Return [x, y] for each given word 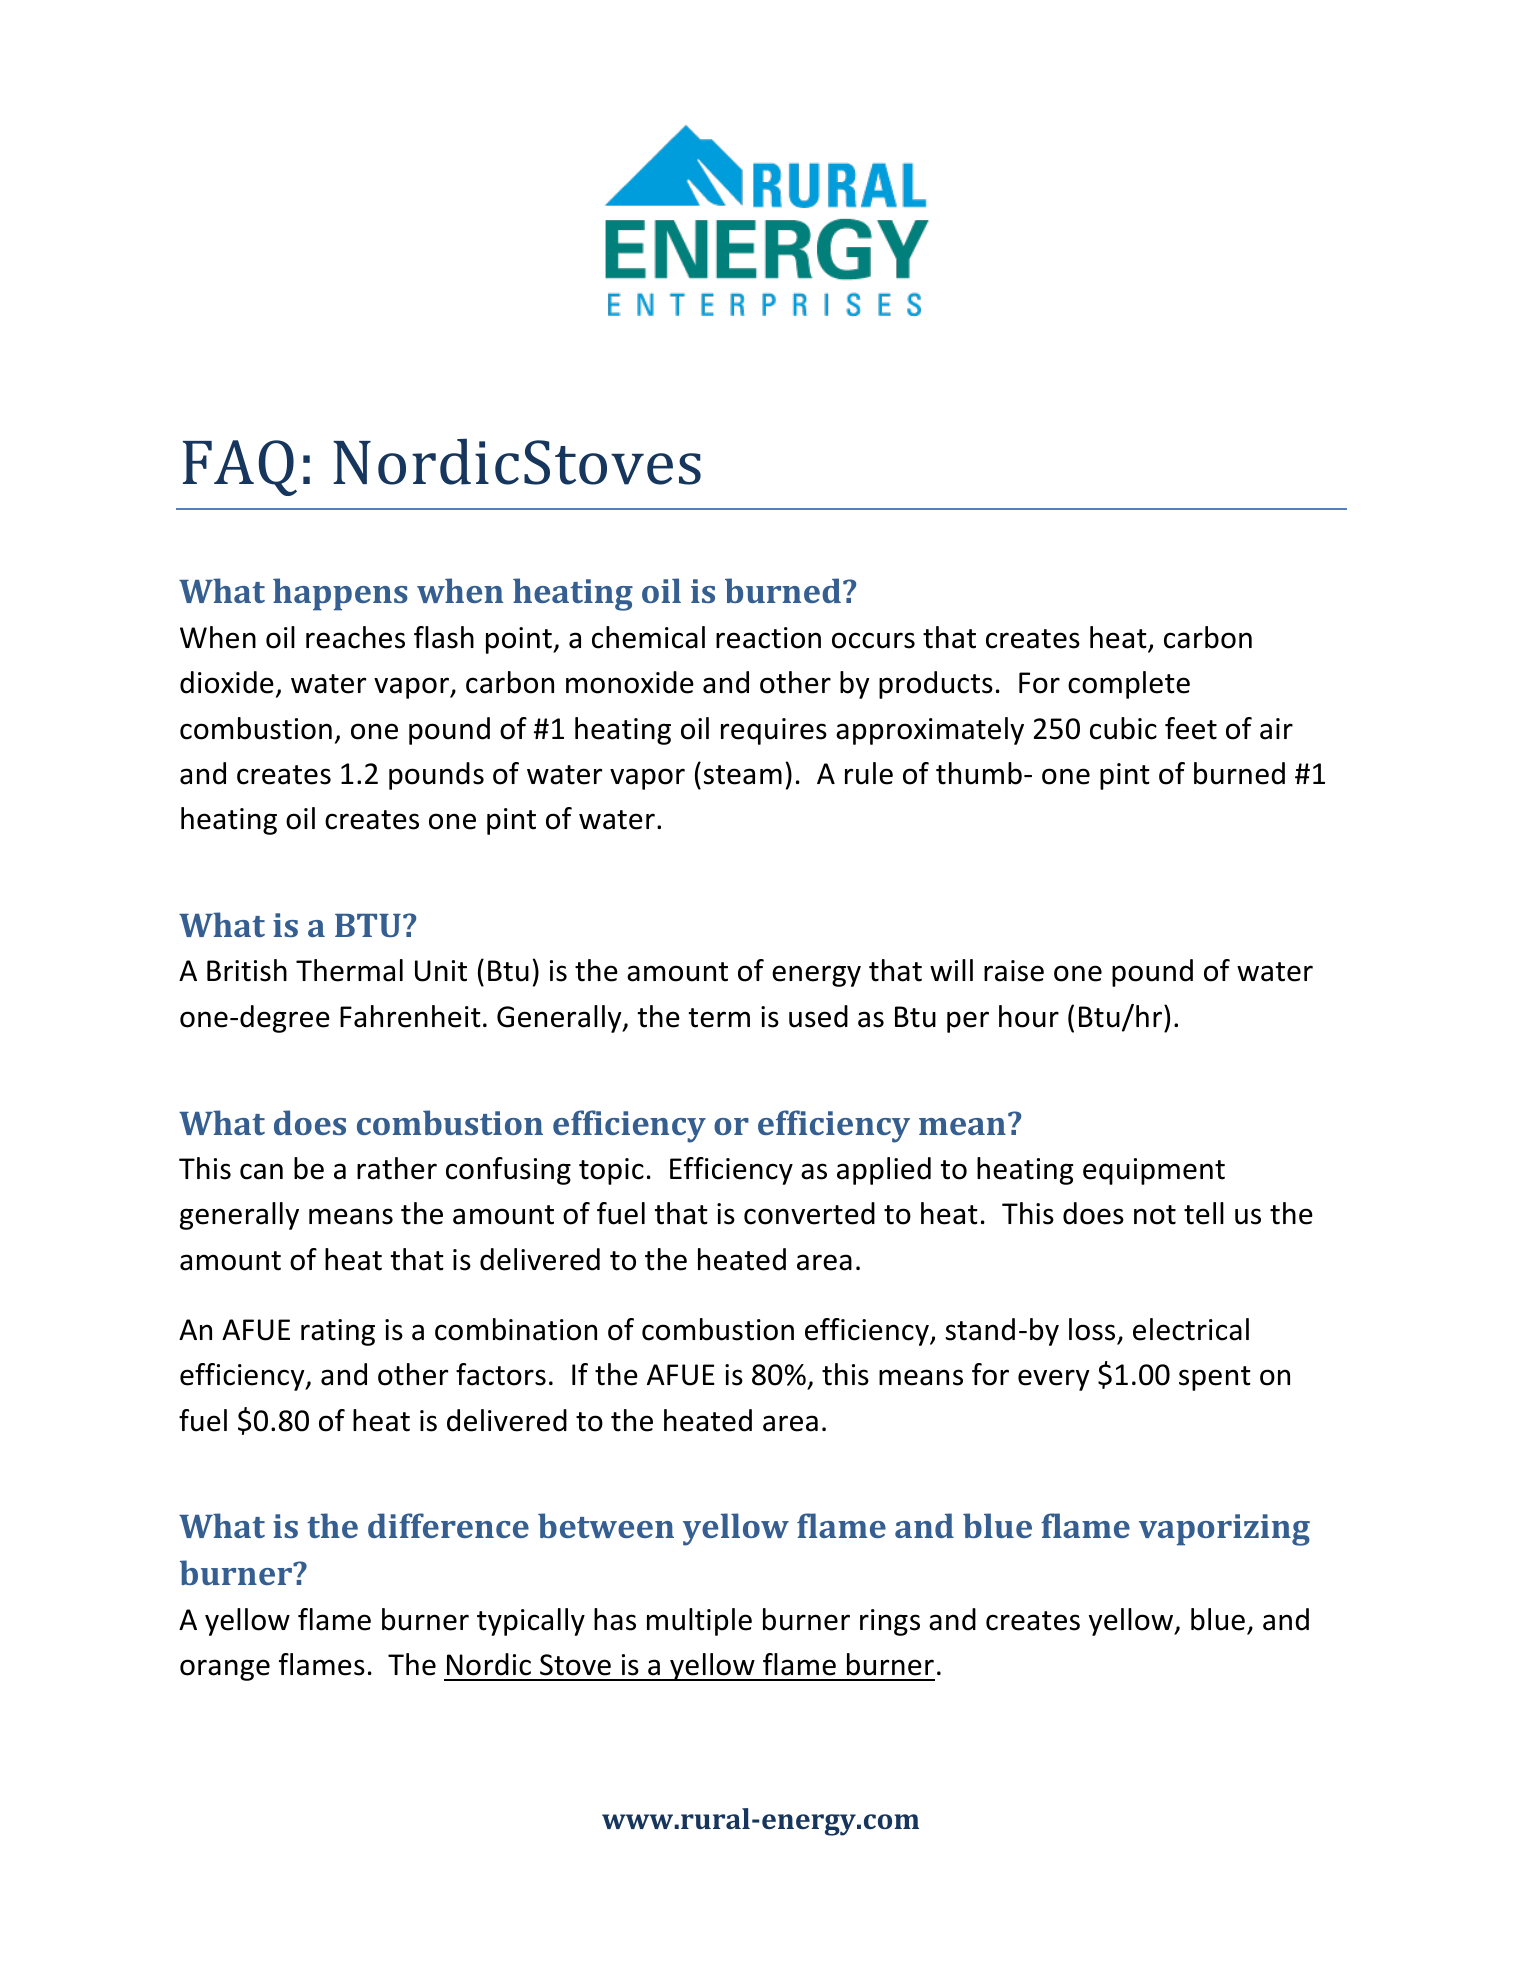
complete [1129, 685]
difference [448, 1525]
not [1155, 1215]
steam [743, 775]
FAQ [240, 468]
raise [1014, 971]
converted [809, 1213]
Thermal [349, 970]
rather [397, 1168]
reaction [768, 638]
